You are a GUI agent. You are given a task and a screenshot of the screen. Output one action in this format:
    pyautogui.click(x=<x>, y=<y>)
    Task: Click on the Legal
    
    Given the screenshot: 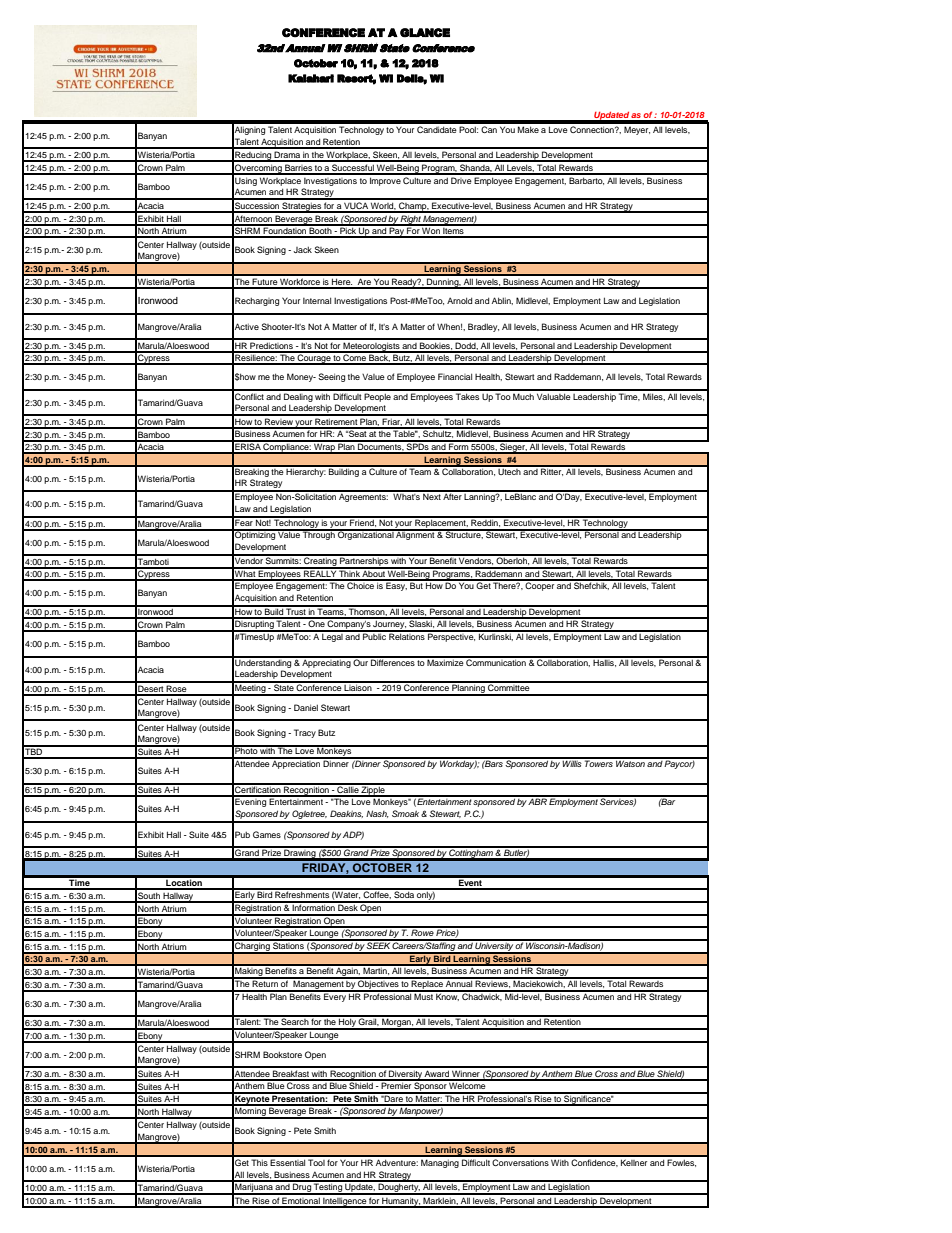 What is the action you would take?
    pyautogui.click(x=332, y=636)
